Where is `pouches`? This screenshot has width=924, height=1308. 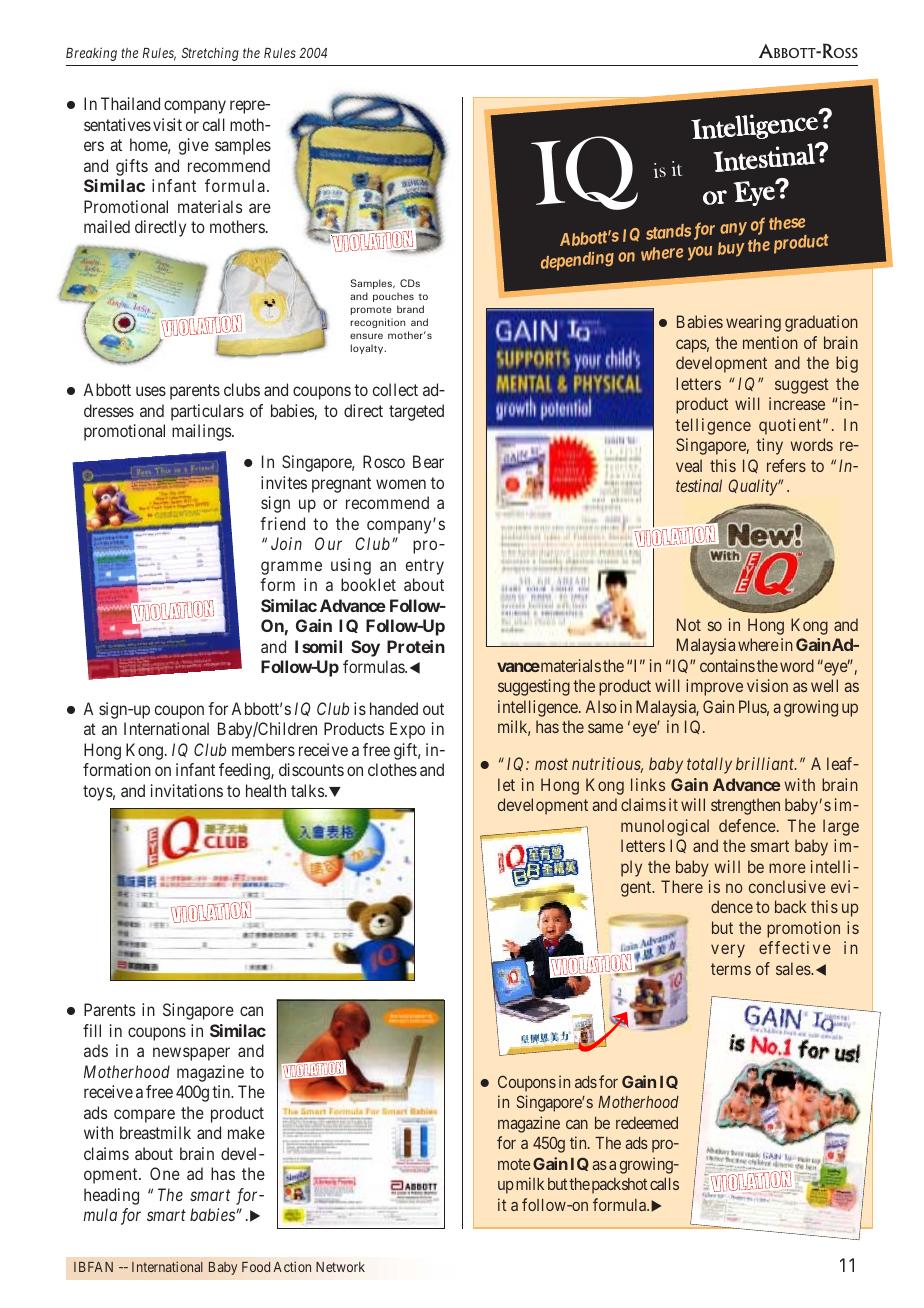
pouches is located at coordinates (393, 297).
